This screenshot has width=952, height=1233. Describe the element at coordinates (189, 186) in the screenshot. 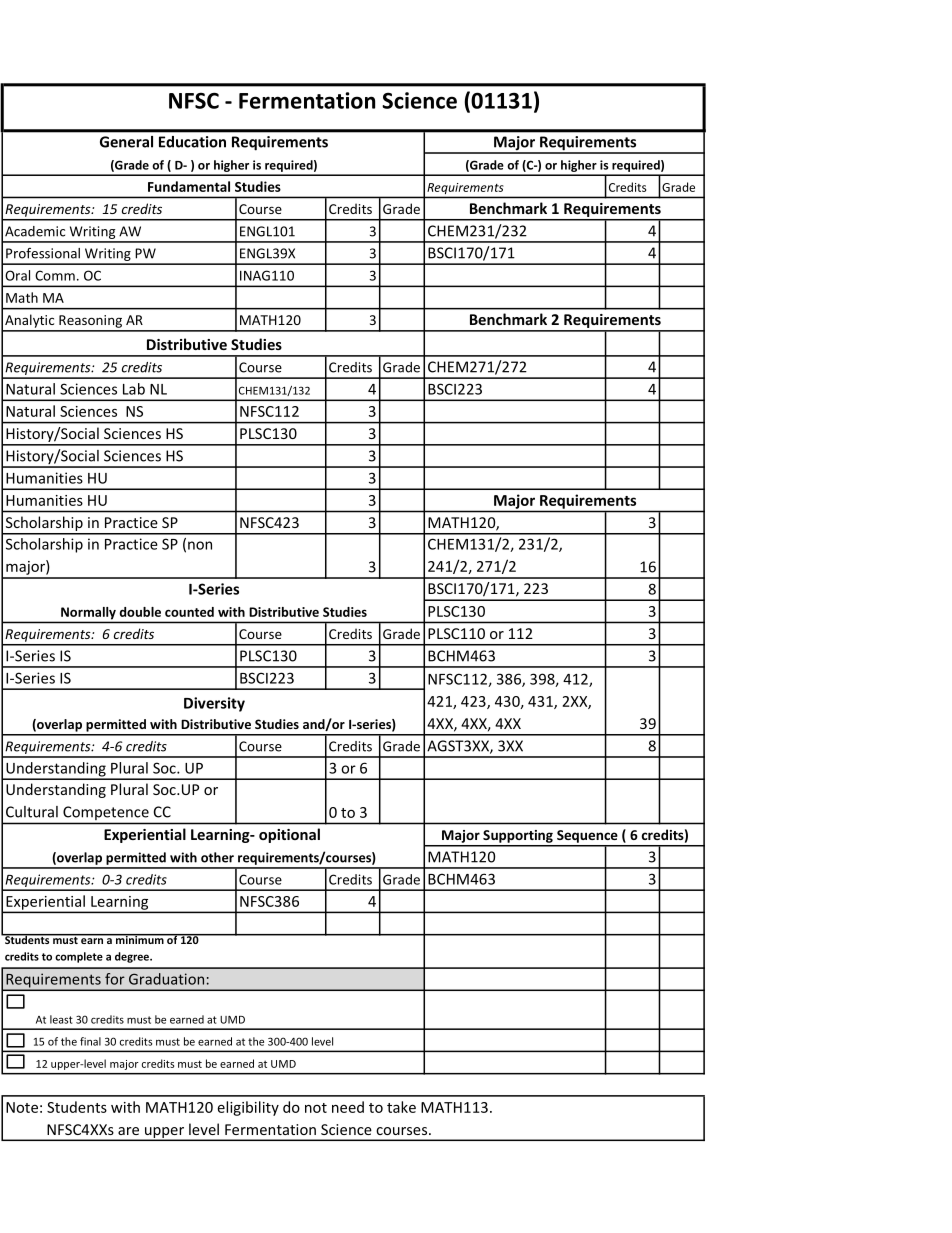

I see `Fundamental` at that location.
